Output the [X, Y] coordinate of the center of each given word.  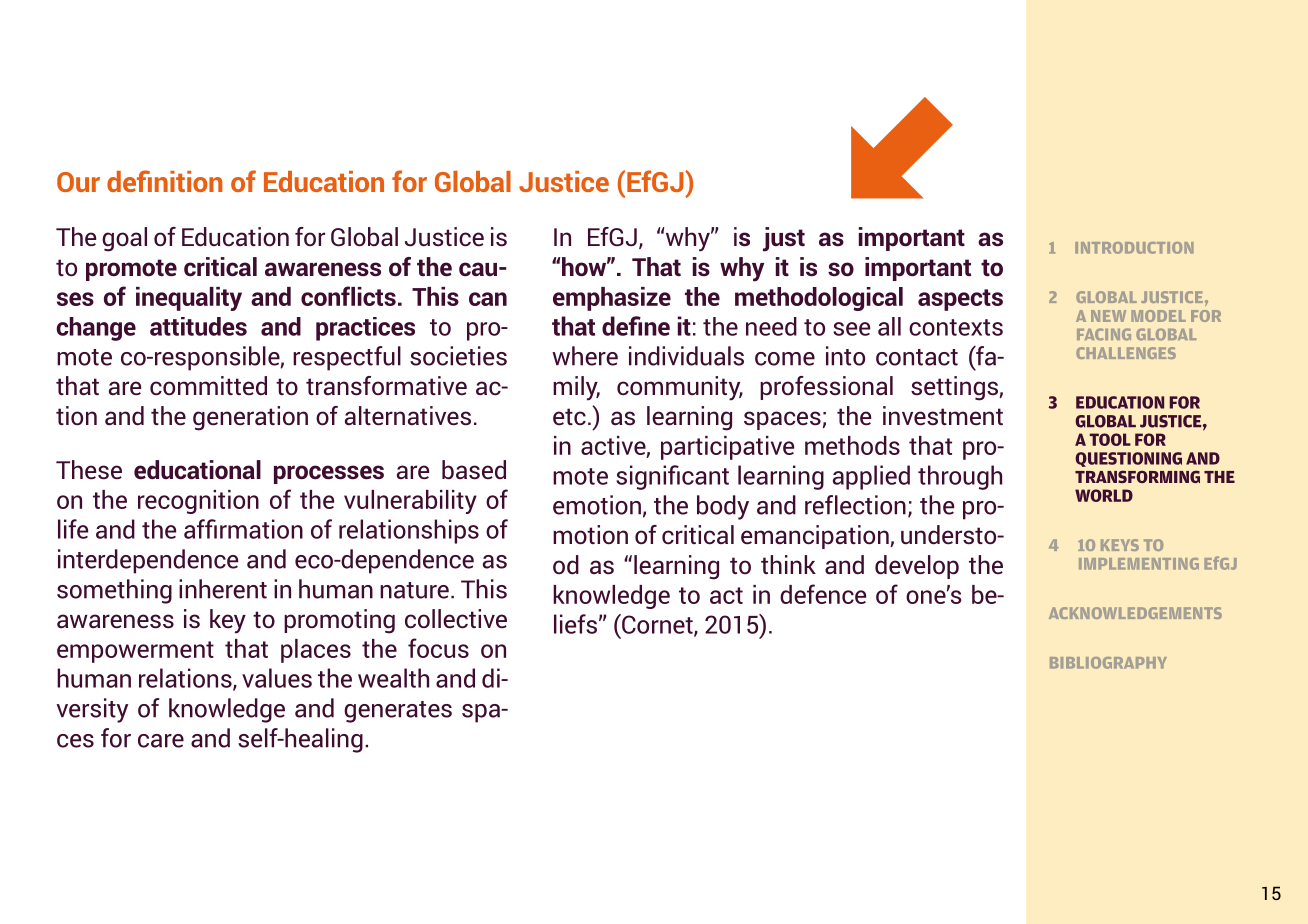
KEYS [1120, 545]
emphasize [612, 299]
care [161, 741]
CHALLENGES [1126, 353]
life [73, 529]
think [788, 564]
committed [208, 386]
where [585, 356]
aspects [960, 300]
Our [78, 182]
